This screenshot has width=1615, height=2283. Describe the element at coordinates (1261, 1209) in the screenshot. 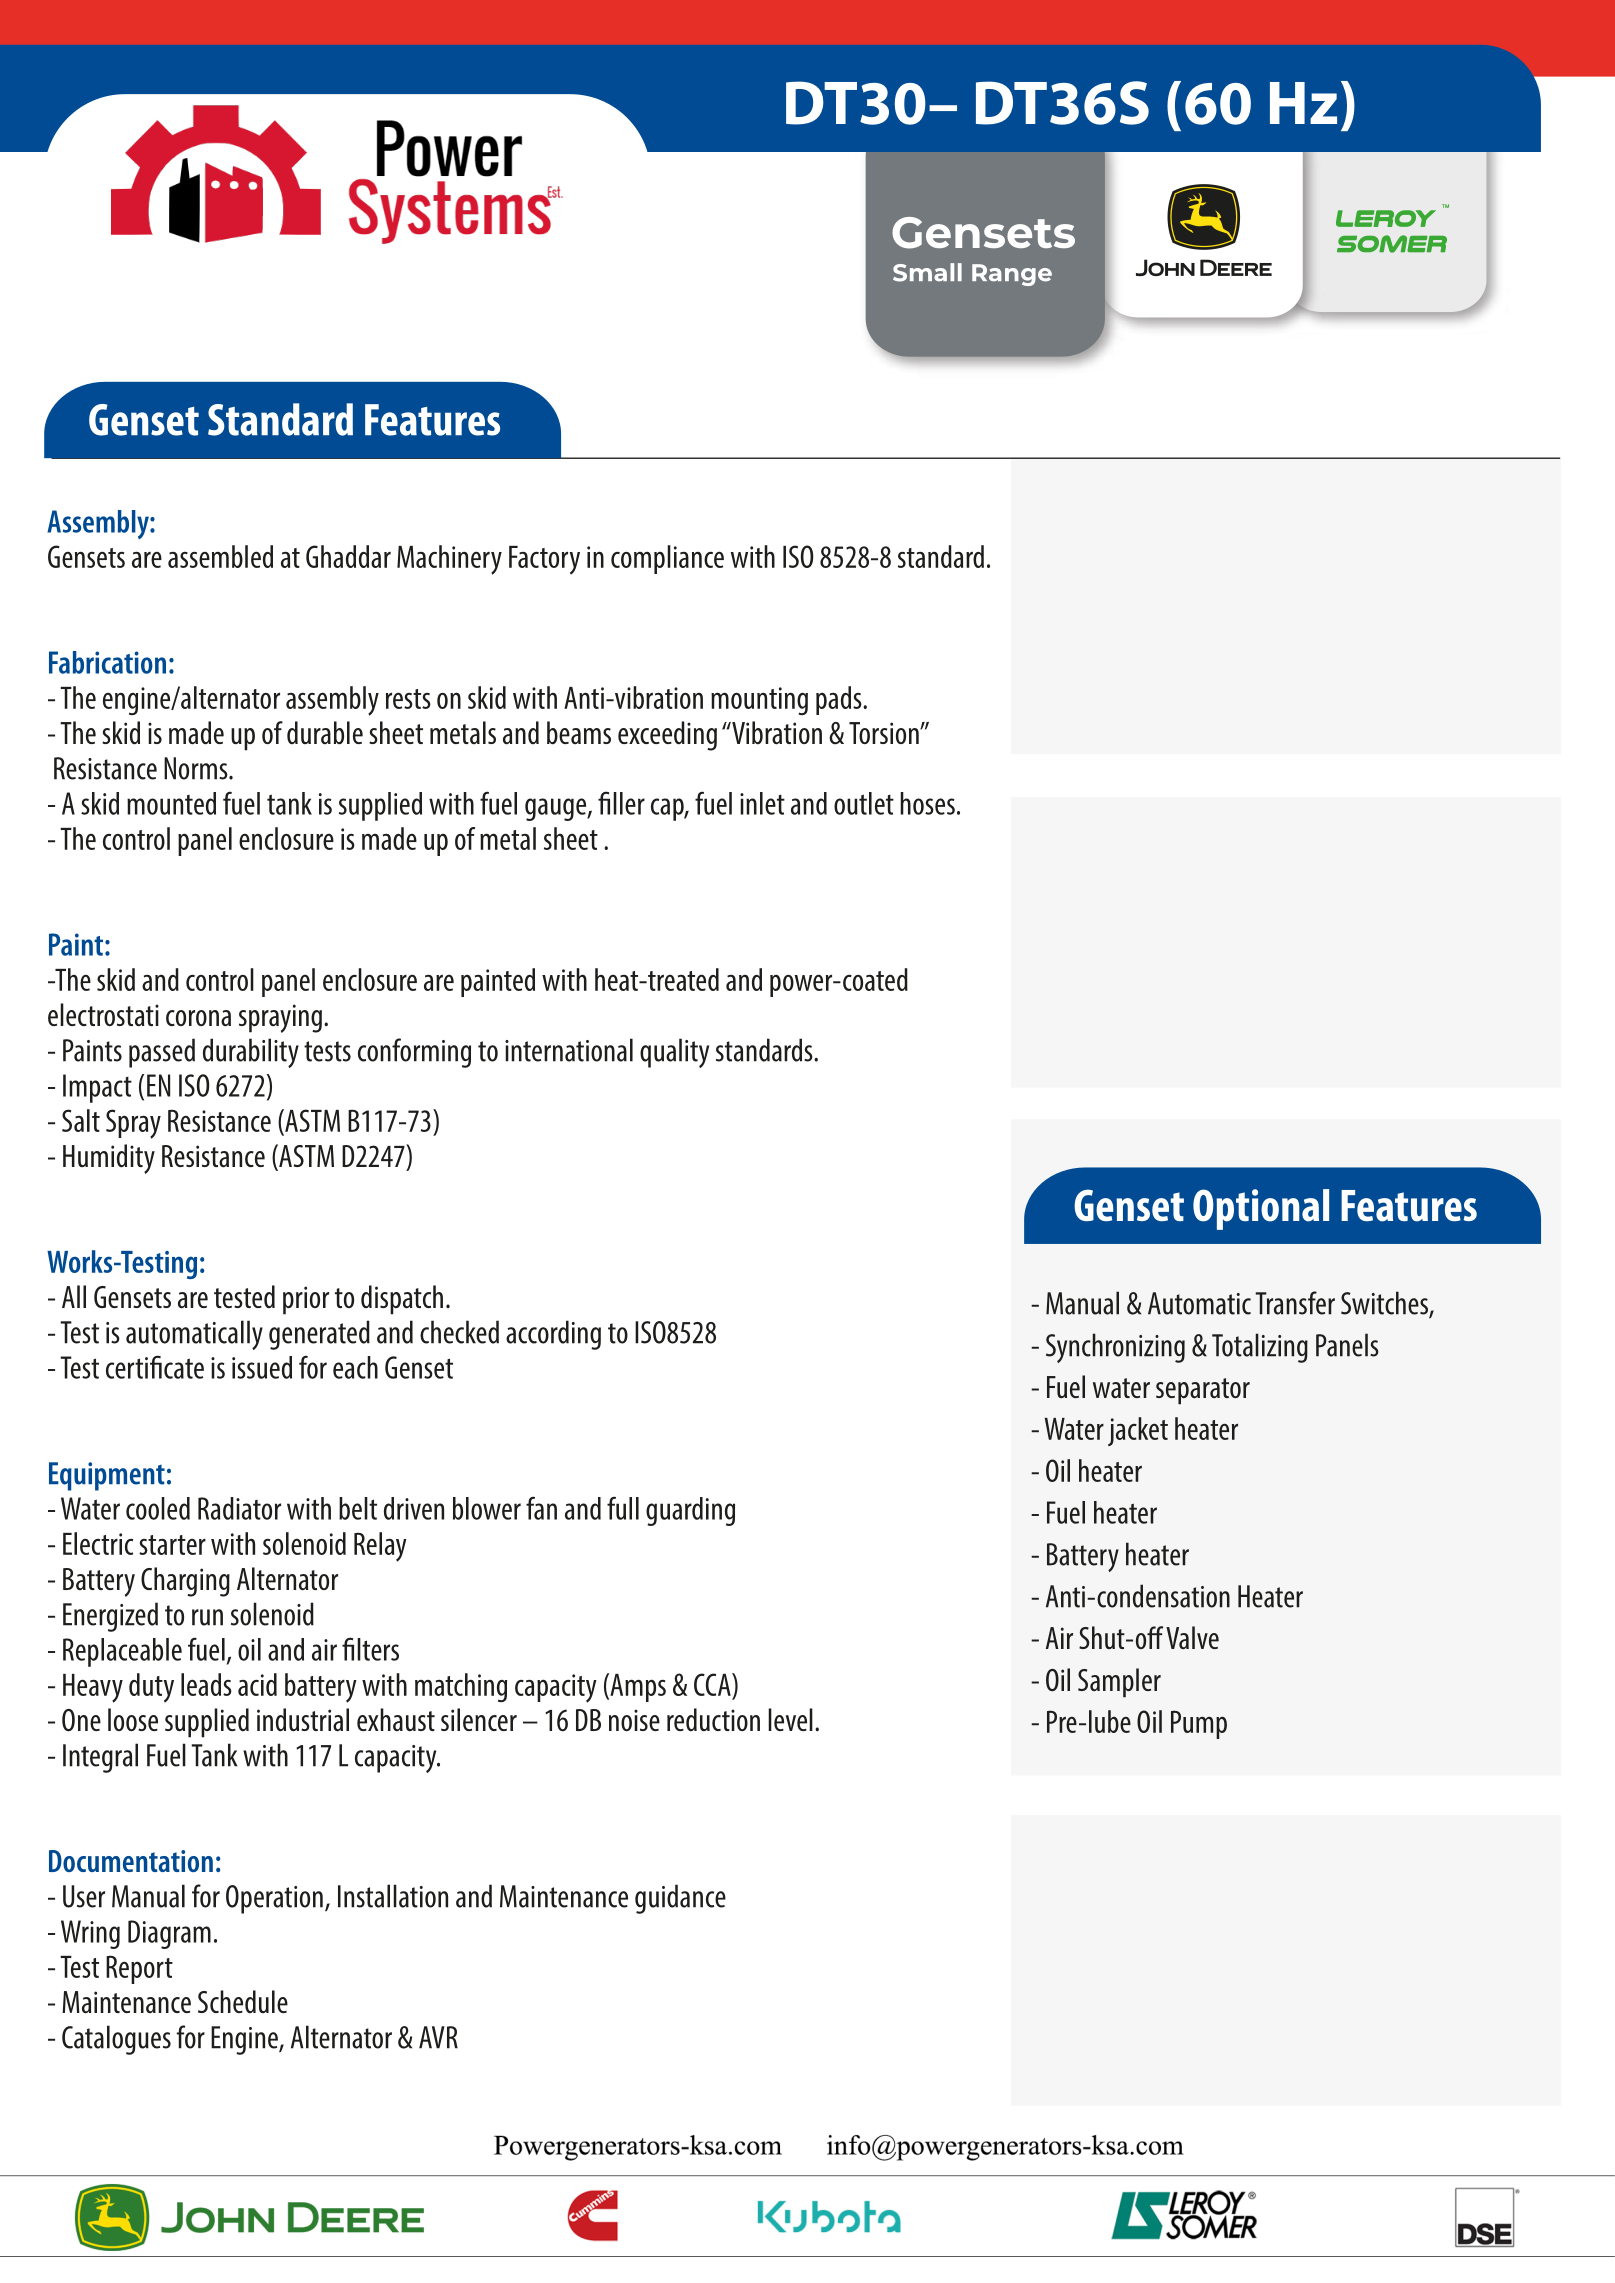

I see `Optional` at that location.
